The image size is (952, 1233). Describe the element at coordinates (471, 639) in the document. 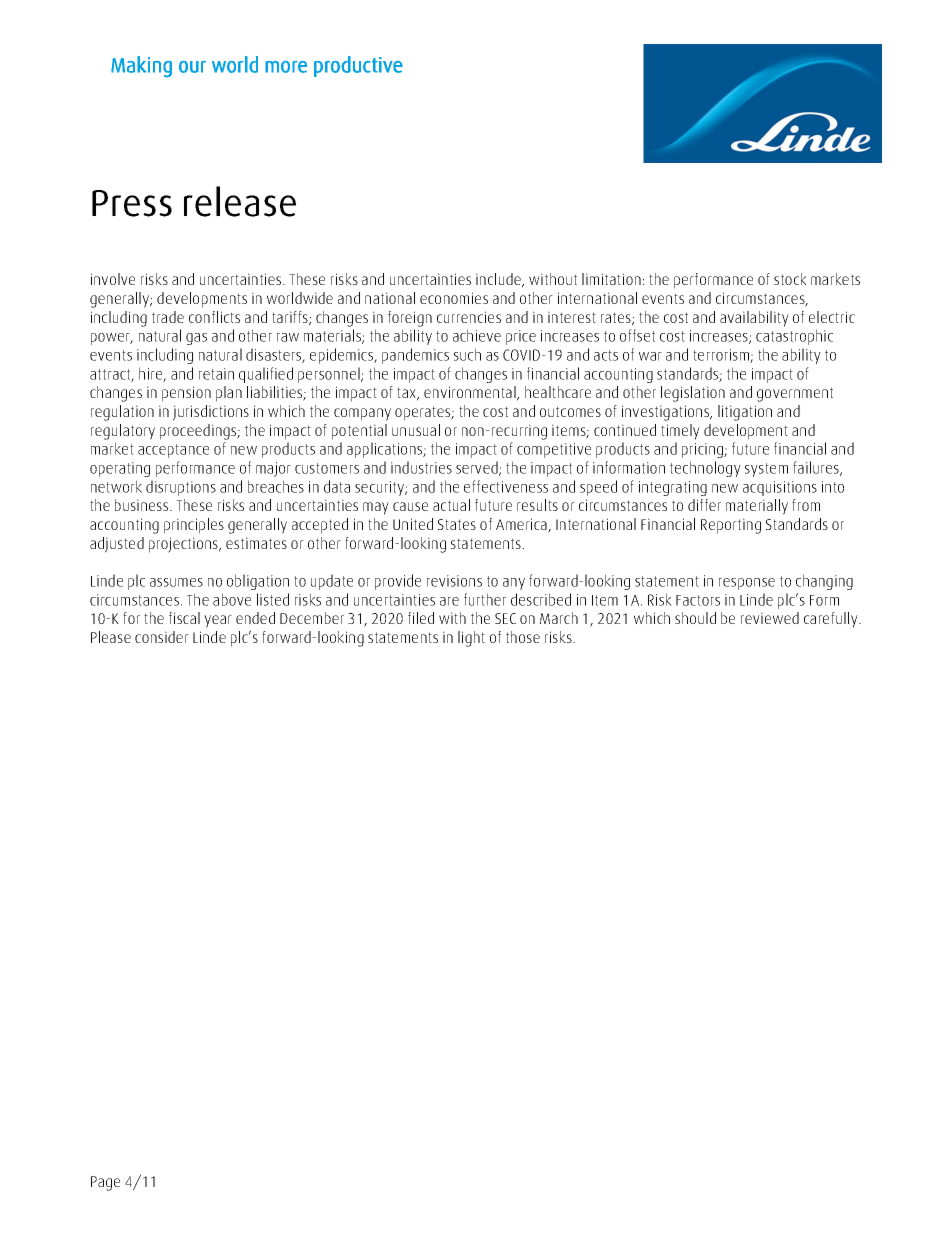

I see `light` at that location.
